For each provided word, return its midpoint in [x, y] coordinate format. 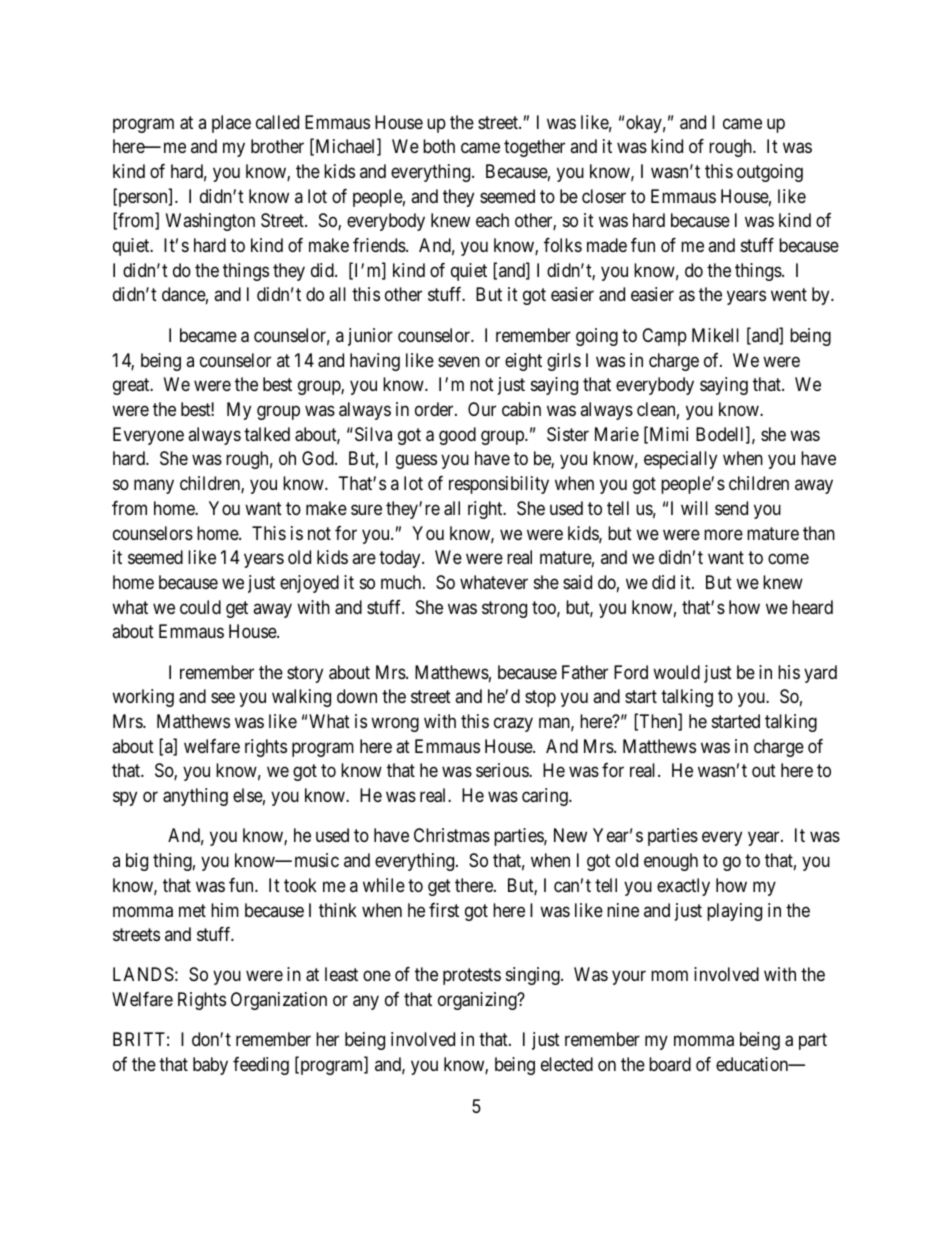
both [439, 146]
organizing [478, 1001]
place [231, 124]
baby [210, 1066]
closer [604, 196]
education [753, 1064]
